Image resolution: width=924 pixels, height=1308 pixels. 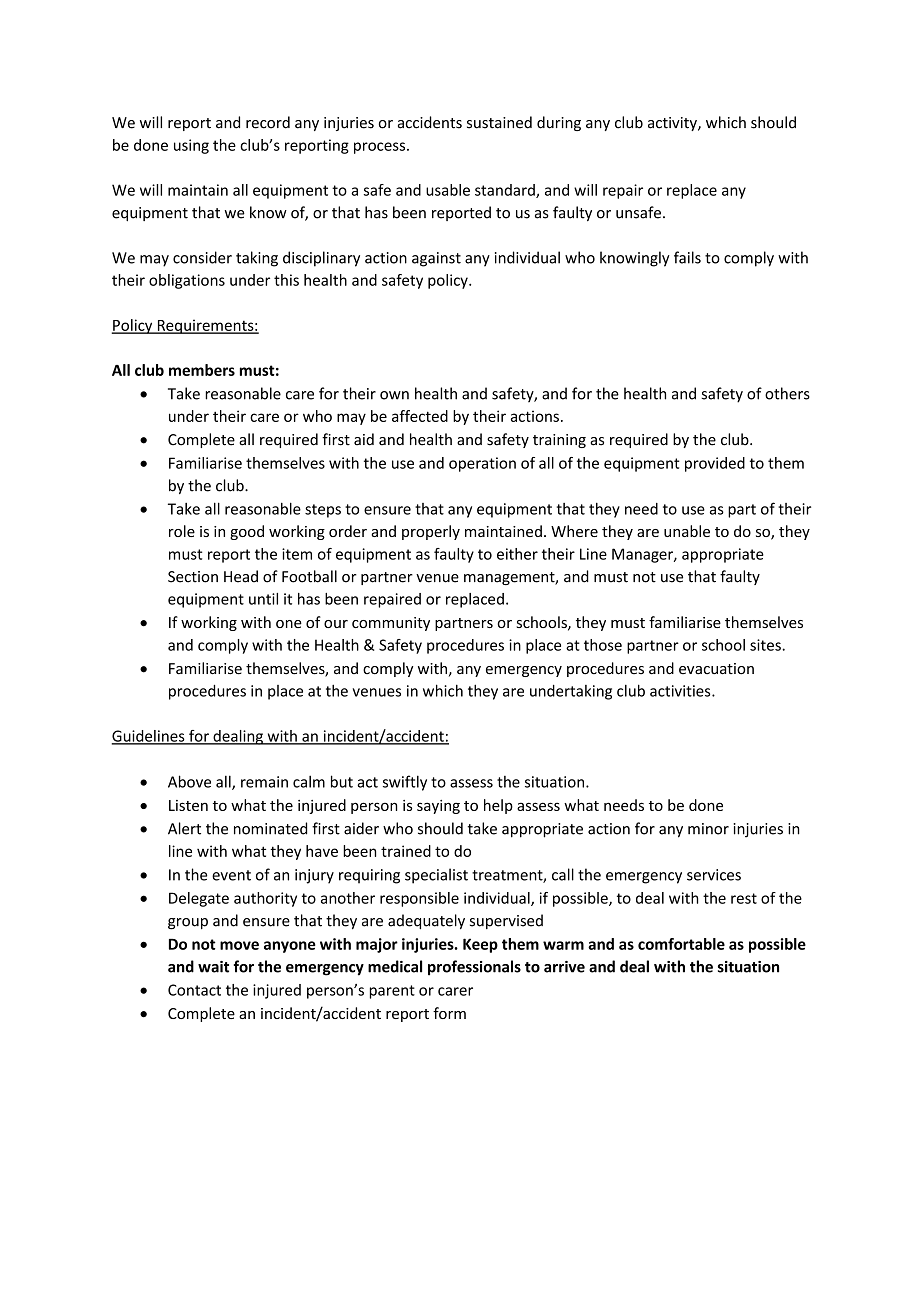 I want to click on members, so click(x=202, y=370).
